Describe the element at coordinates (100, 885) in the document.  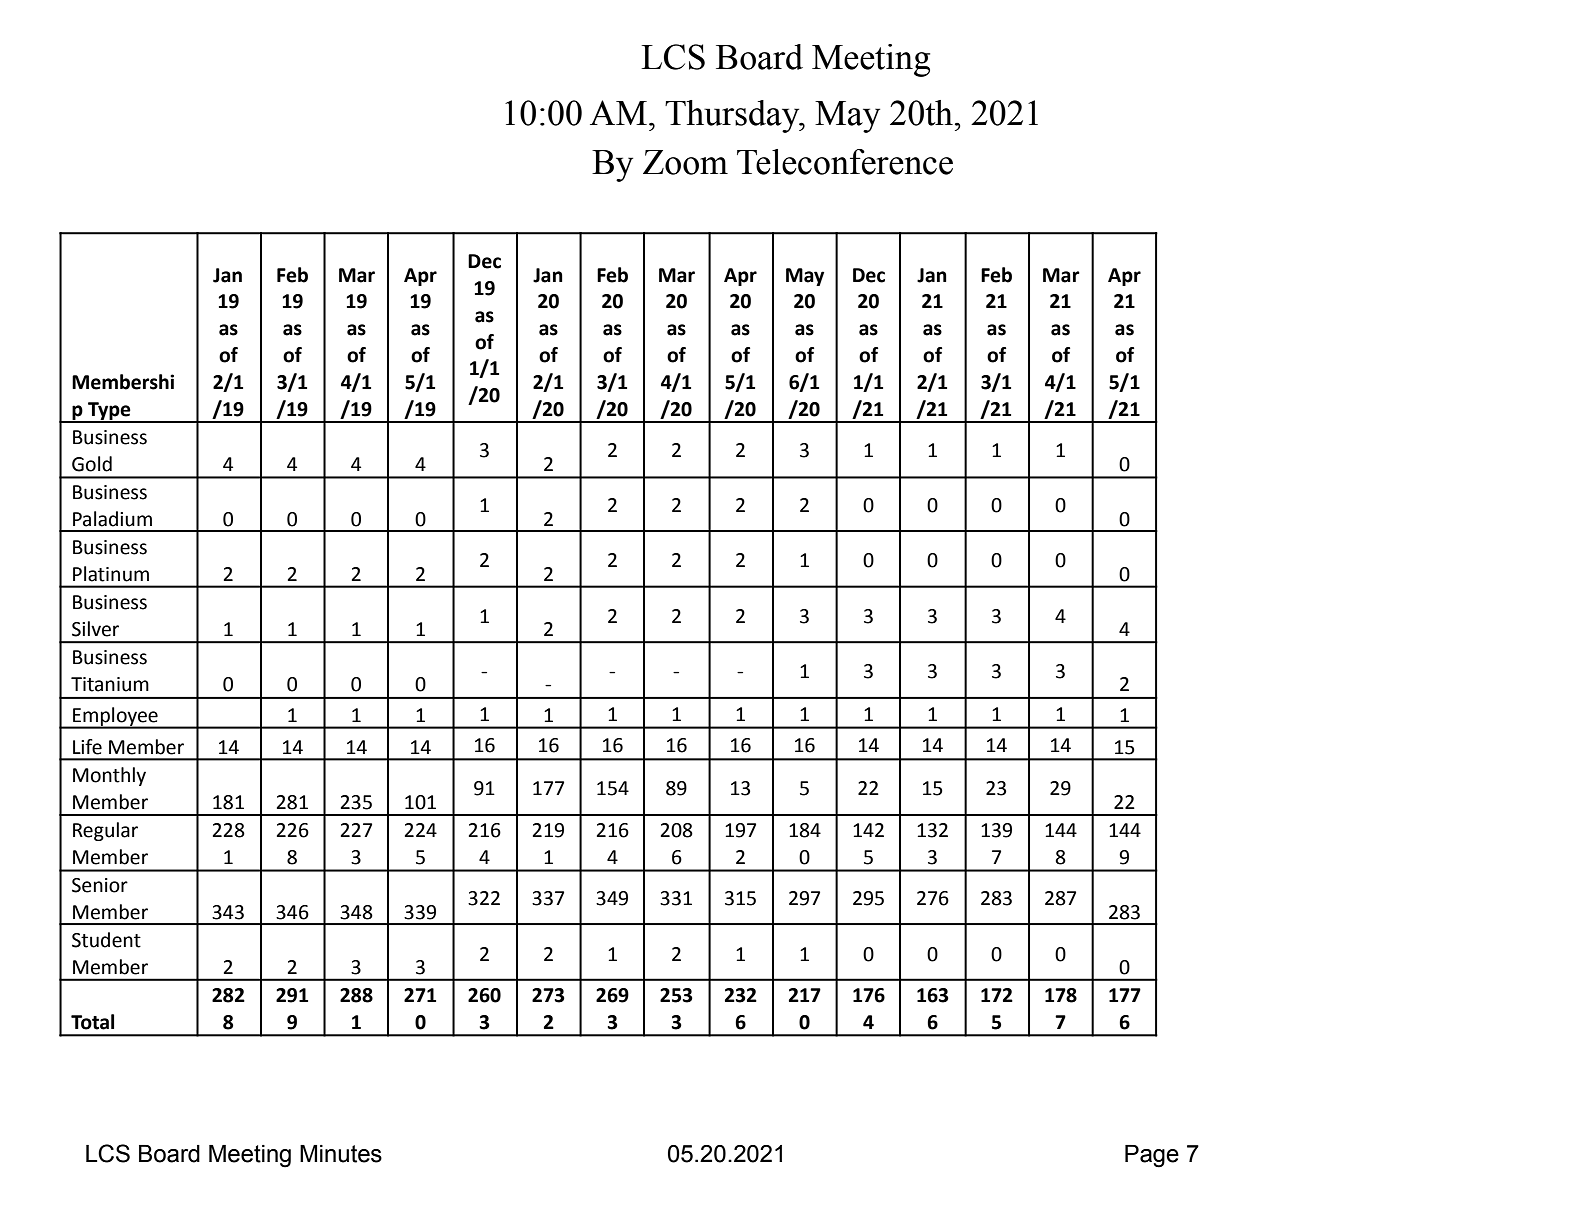
I see `Senior` at that location.
